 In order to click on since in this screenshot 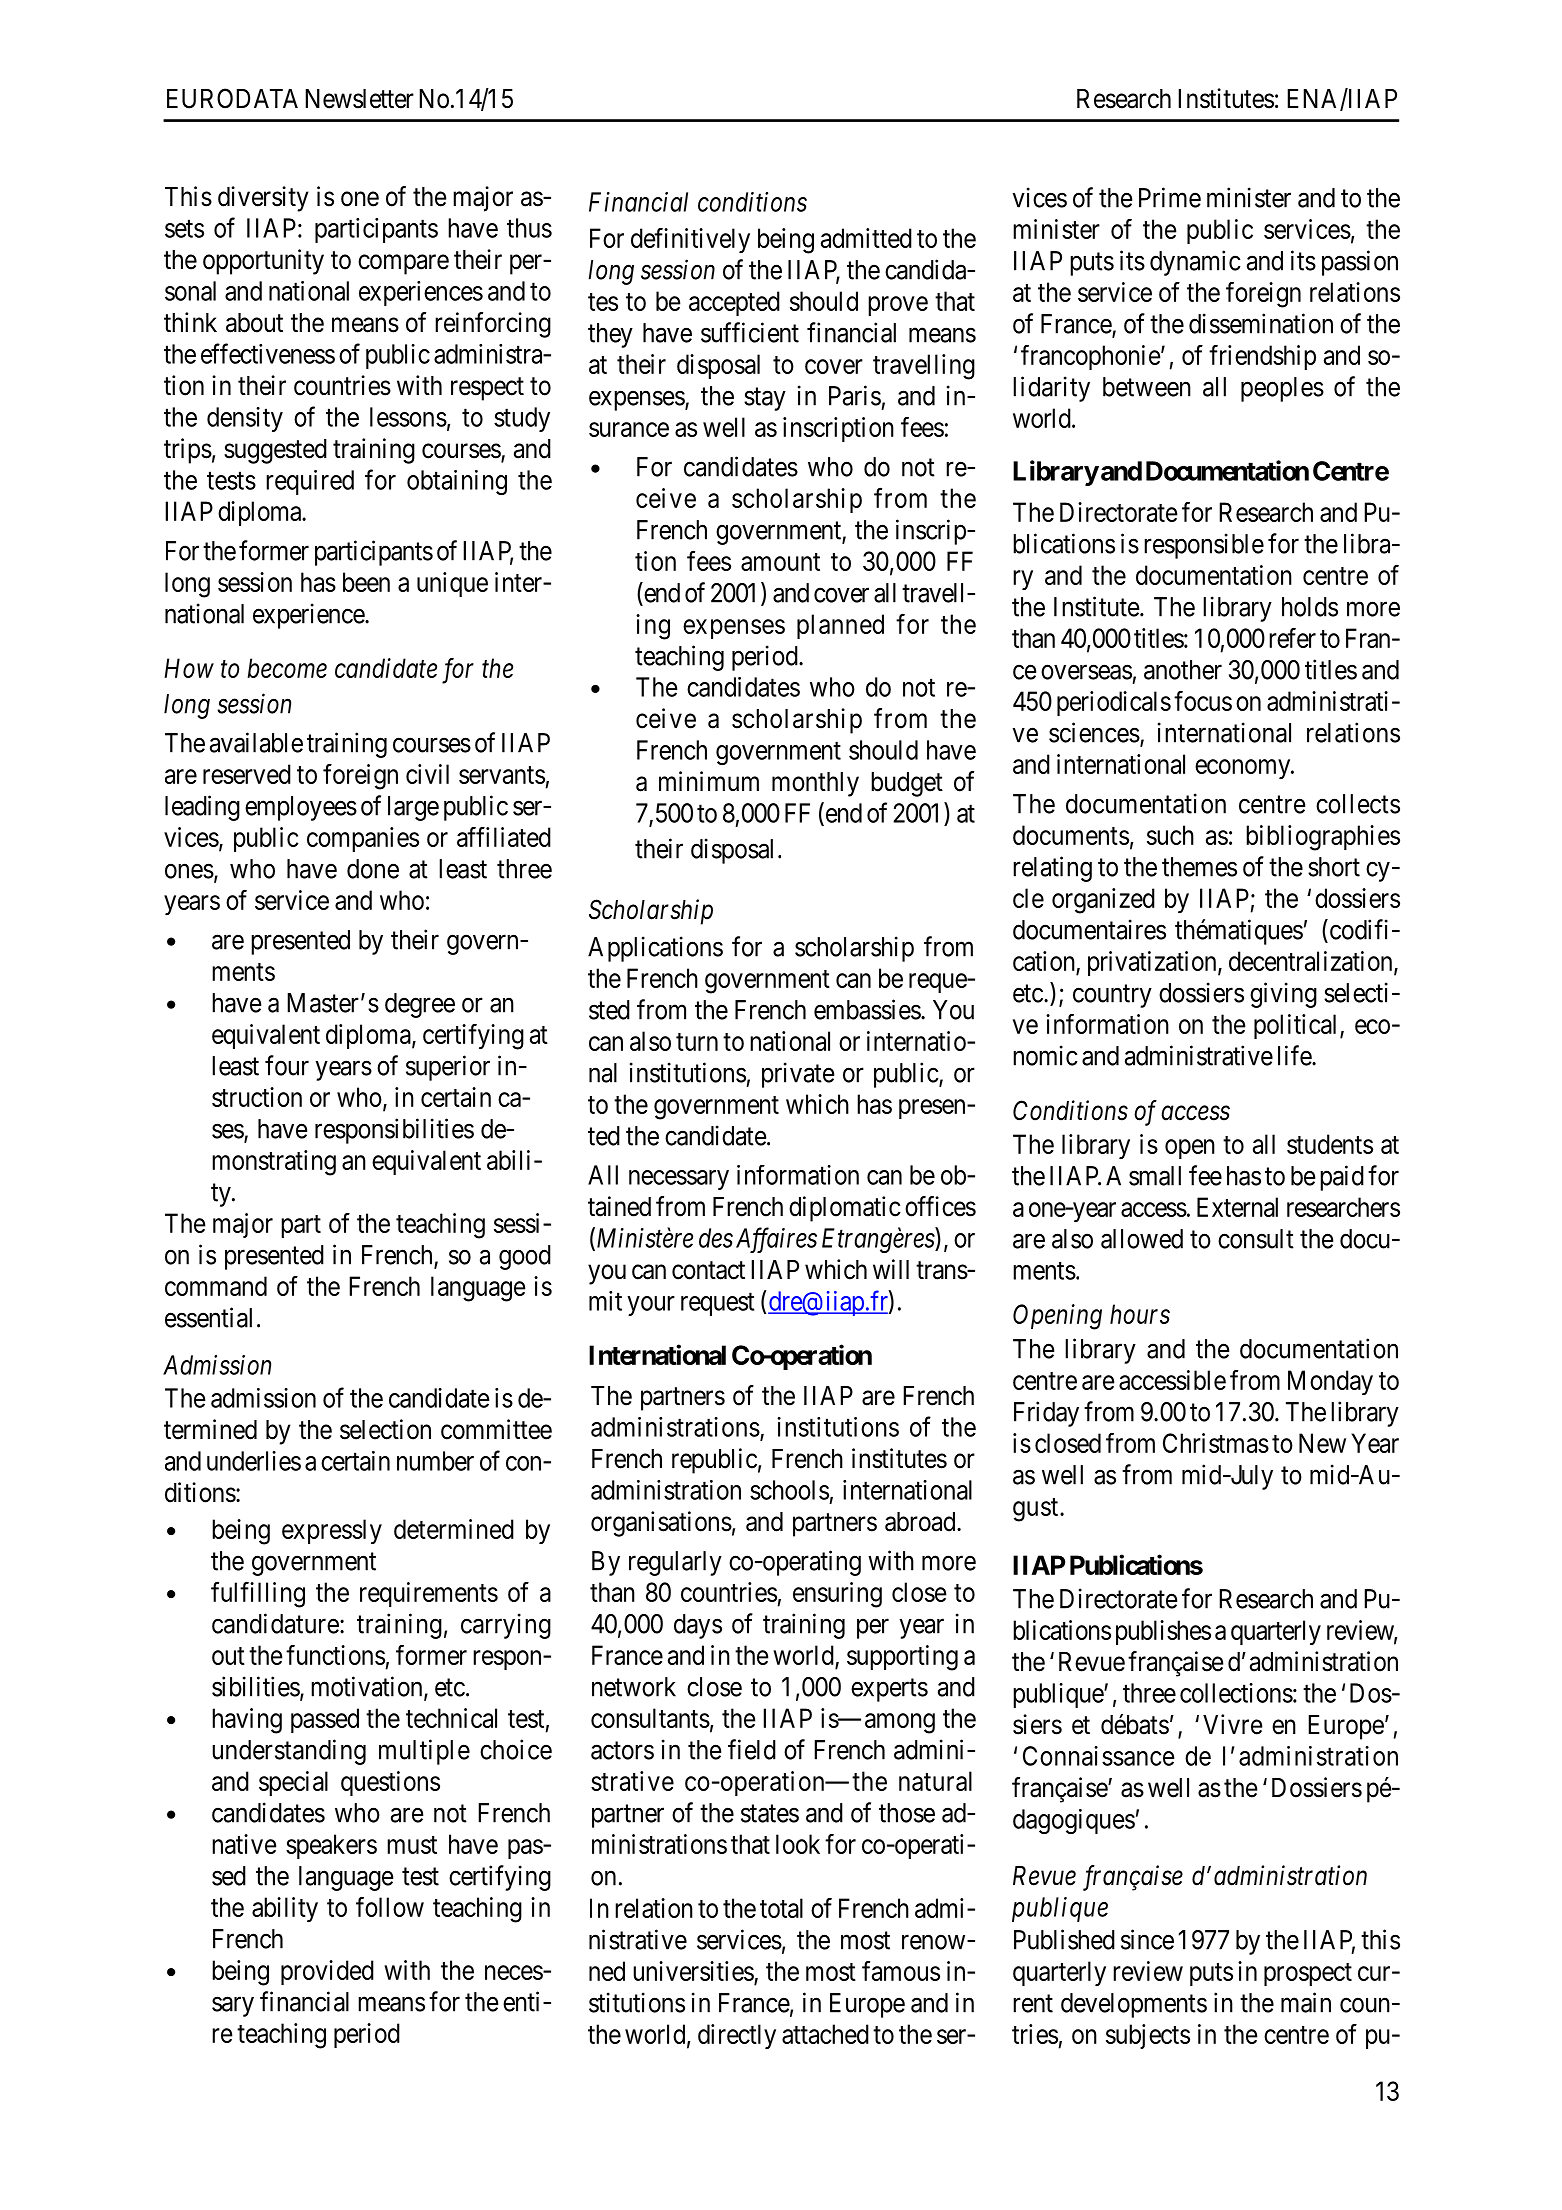, I will do `click(1147, 1939)`.
